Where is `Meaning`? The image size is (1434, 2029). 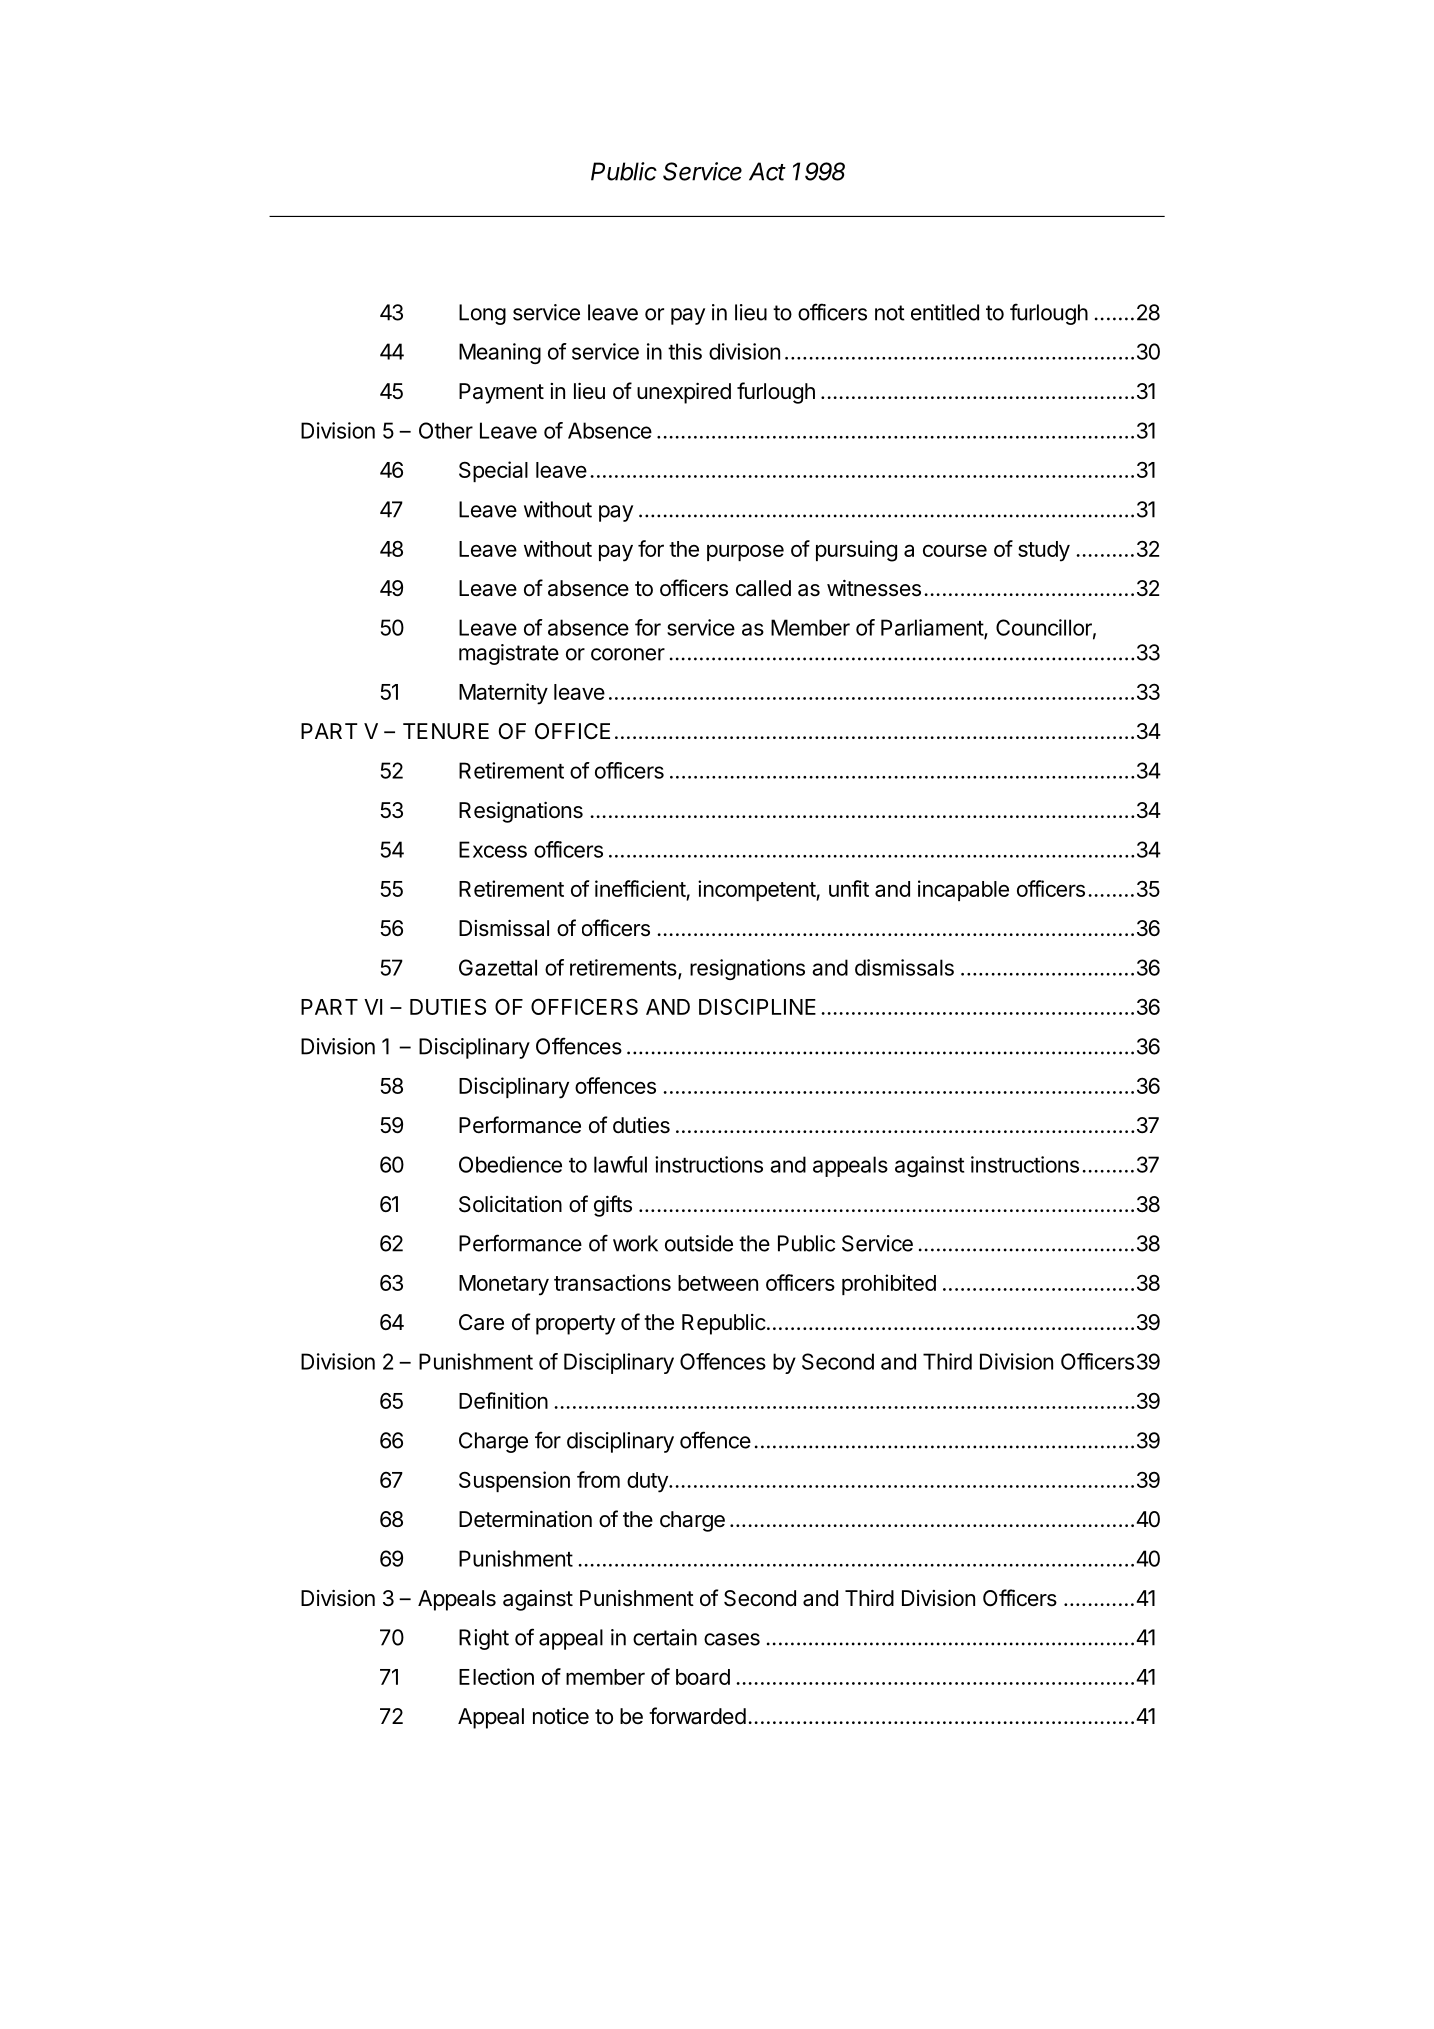
Meaning is located at coordinates (500, 353).
